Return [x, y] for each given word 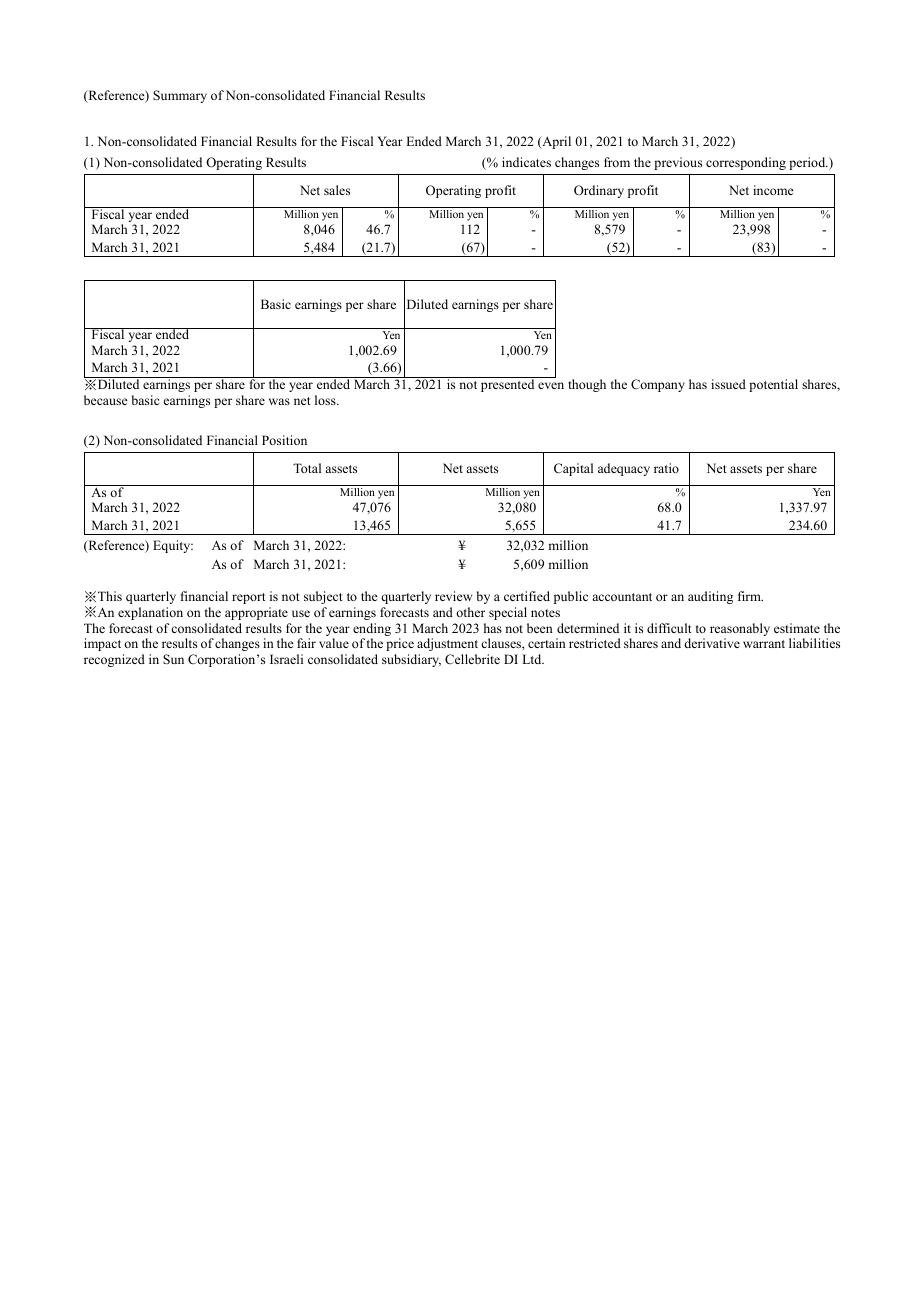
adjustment [447, 644]
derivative [712, 643]
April [555, 142]
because [106, 400]
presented [507, 385]
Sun [173, 659]
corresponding [746, 163]
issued [728, 384]
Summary [180, 96]
